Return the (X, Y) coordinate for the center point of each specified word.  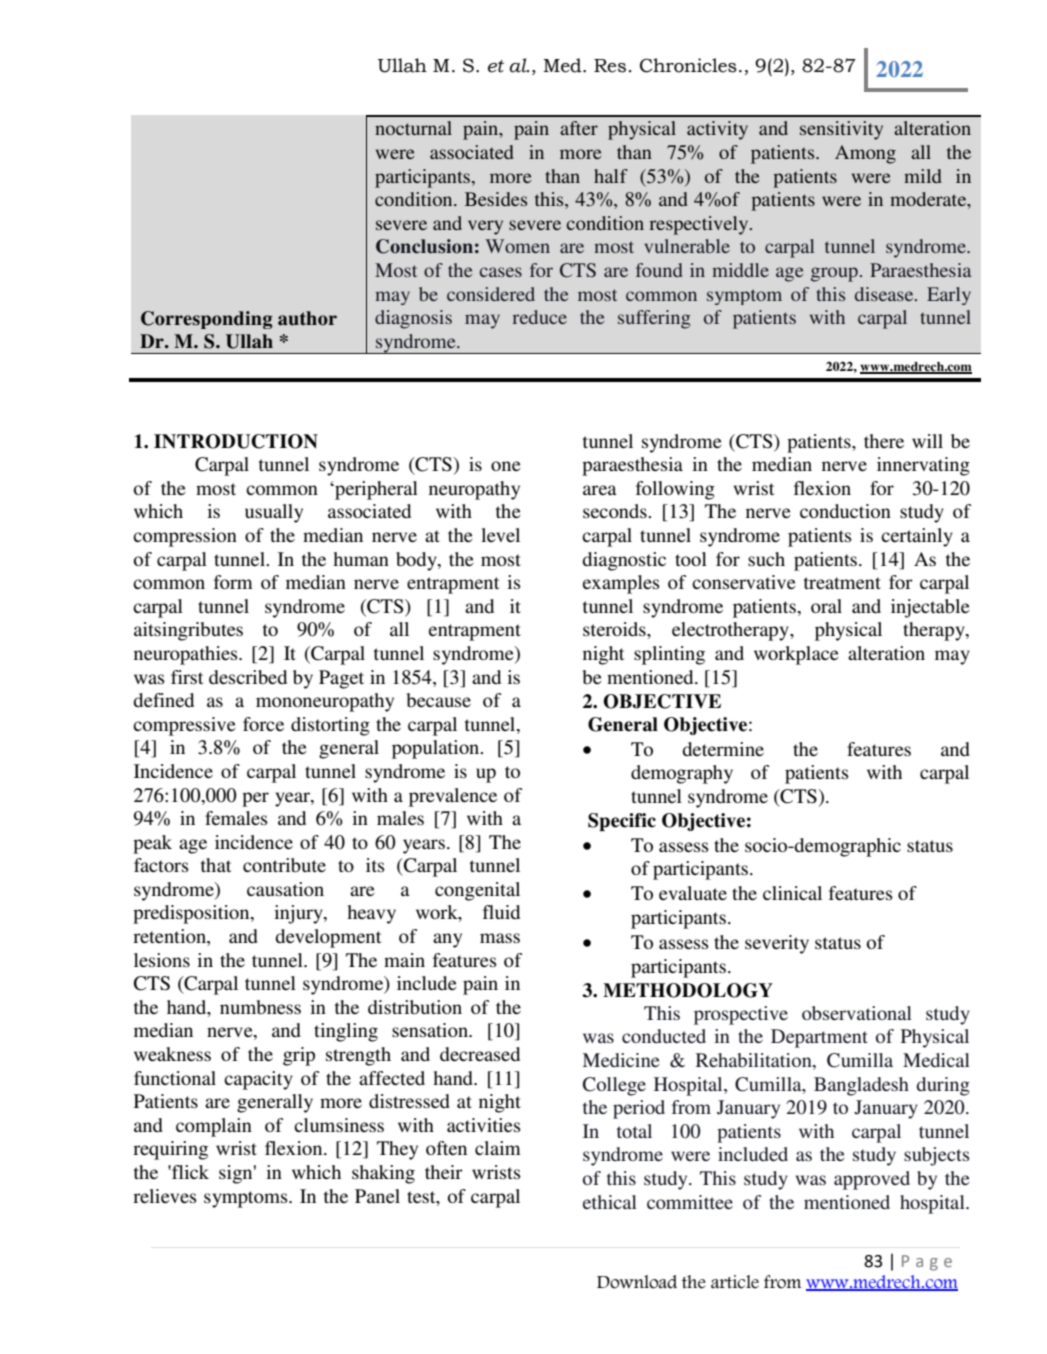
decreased (480, 1054)
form (233, 582)
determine (723, 749)
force (263, 724)
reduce (539, 317)
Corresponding (207, 320)
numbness (260, 1007)
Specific (622, 822)
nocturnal (413, 128)
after (579, 128)
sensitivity (841, 130)
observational (857, 1013)
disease (885, 294)
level (500, 535)
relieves (165, 1196)
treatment (842, 583)
